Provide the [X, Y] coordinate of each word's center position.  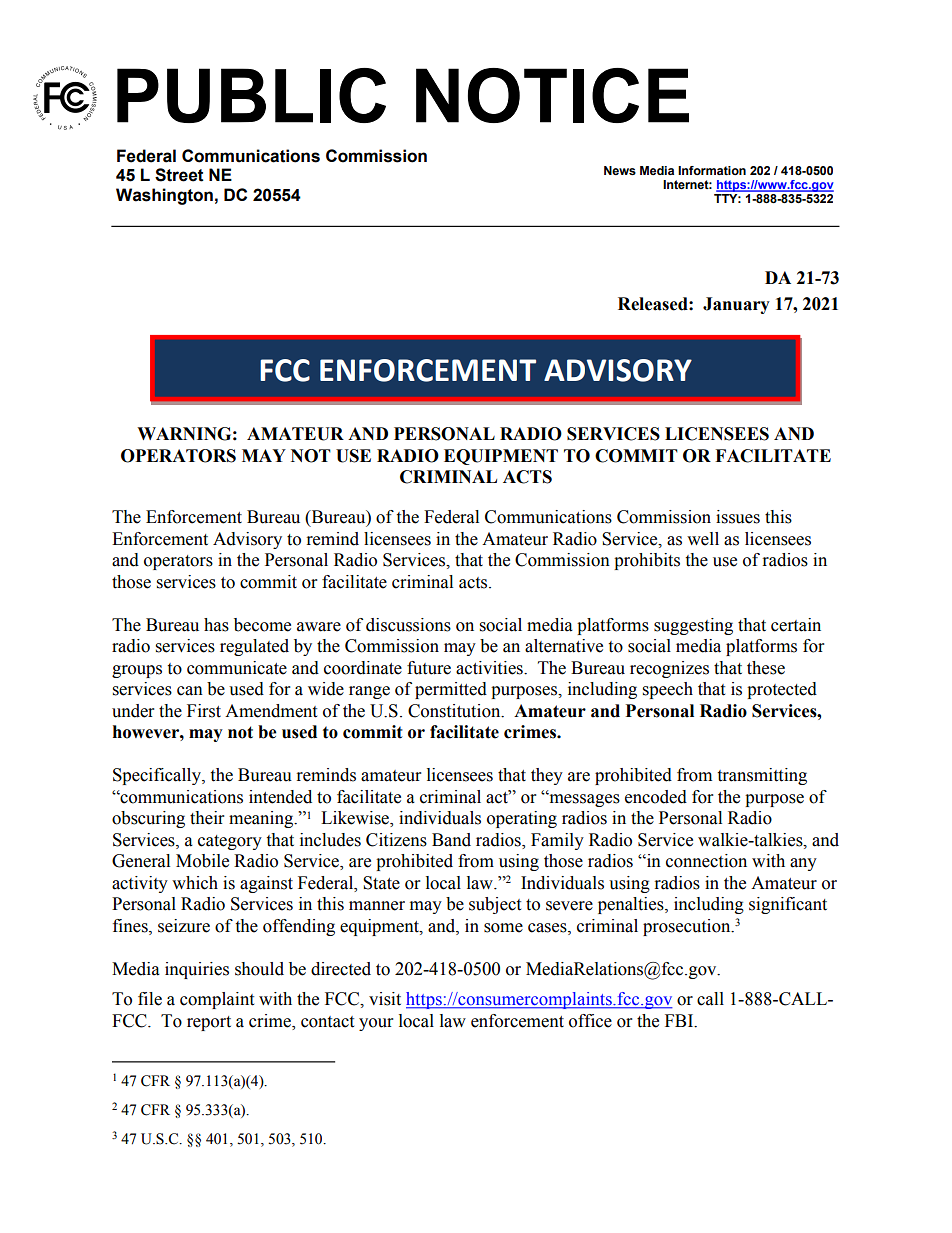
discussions [408, 625]
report [209, 1023]
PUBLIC [251, 95]
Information [712, 170]
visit [385, 999]
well [703, 539]
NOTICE [552, 95]
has [216, 625]
